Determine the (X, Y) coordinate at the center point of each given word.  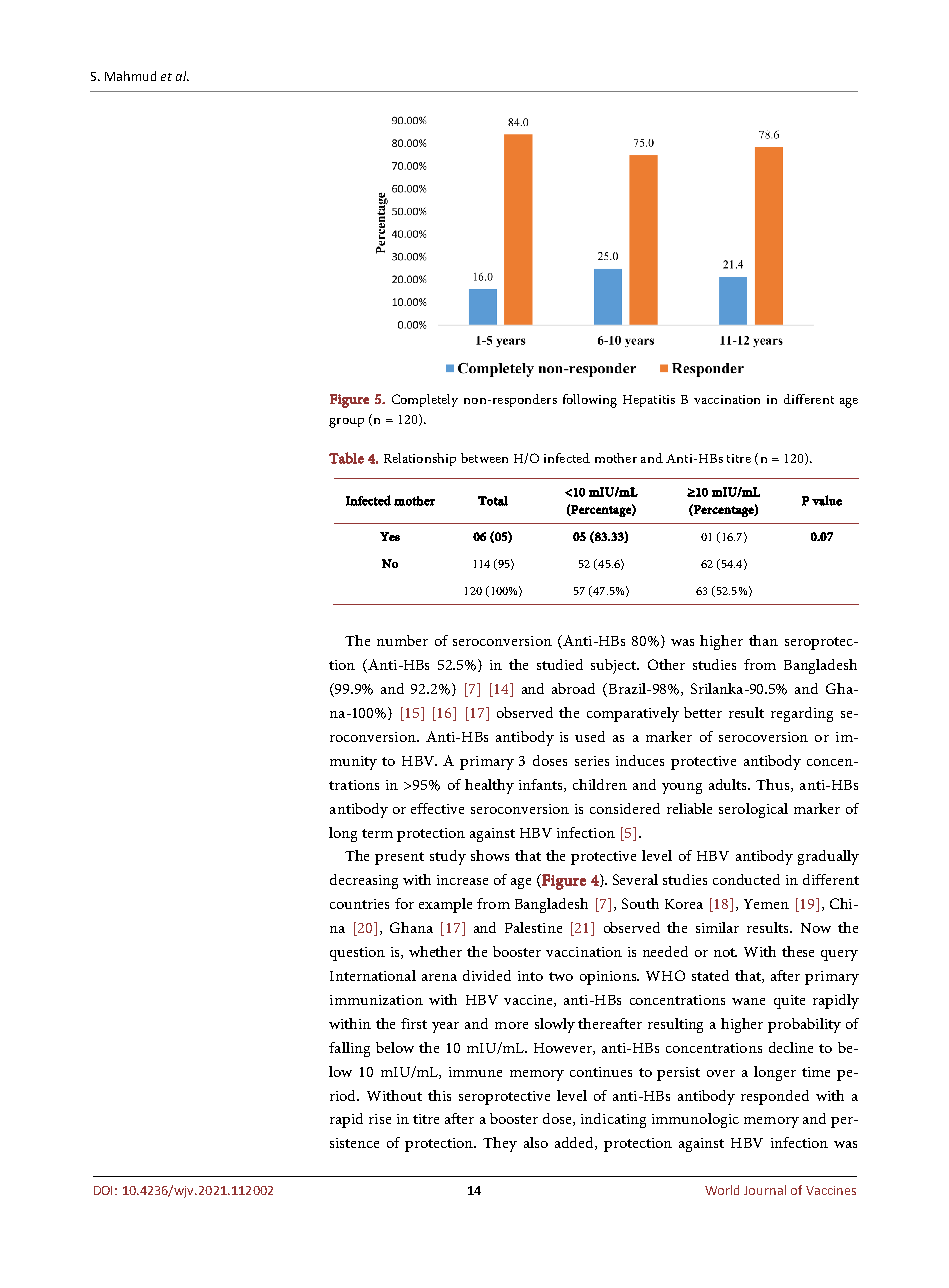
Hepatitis (649, 401)
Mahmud (130, 76)
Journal (765, 1190)
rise (380, 1119)
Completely (425, 400)
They (500, 1144)
